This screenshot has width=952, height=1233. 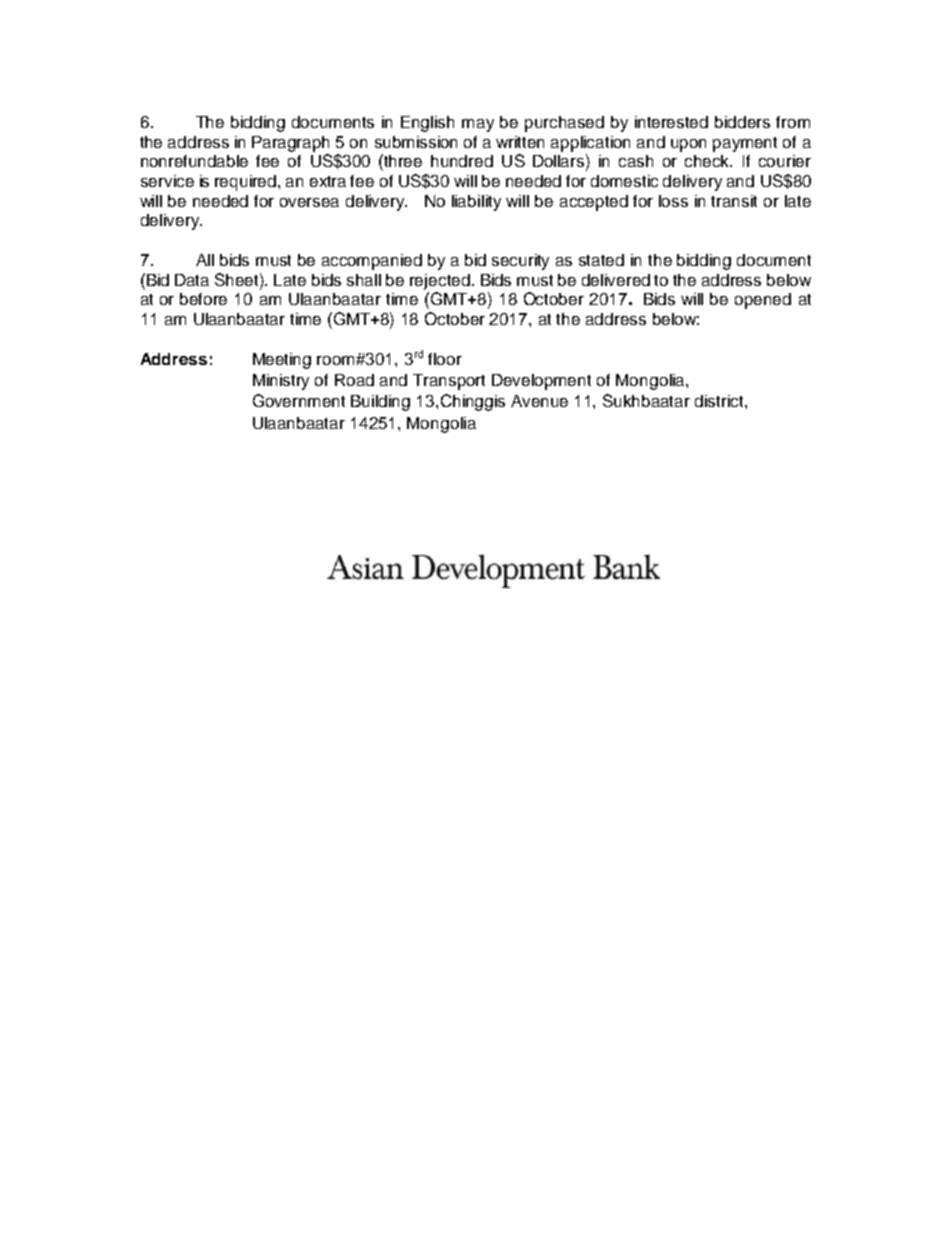 I want to click on Paragraph, so click(x=290, y=144).
